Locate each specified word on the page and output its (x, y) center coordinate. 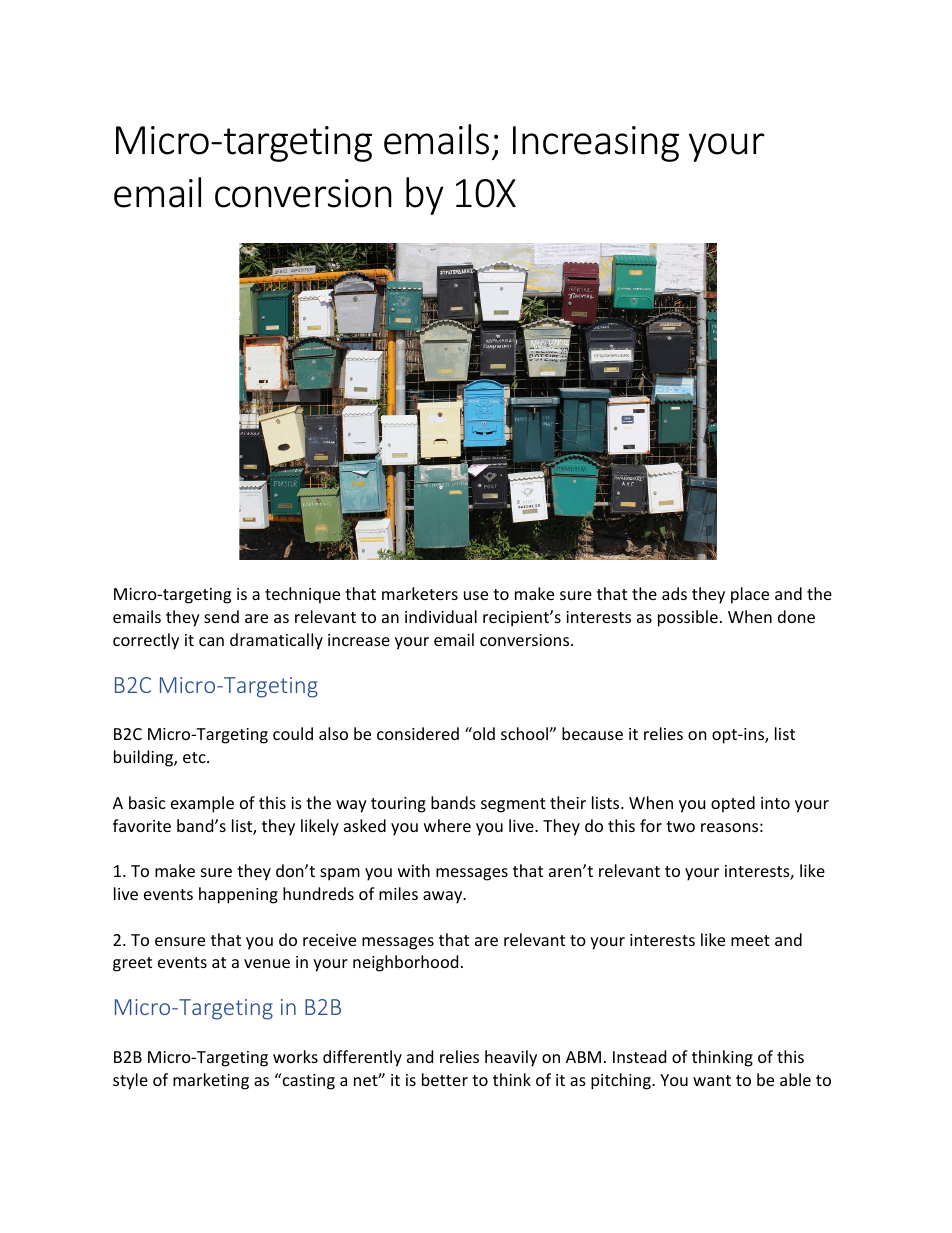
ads (674, 593)
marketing (211, 1081)
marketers (420, 593)
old (483, 733)
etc (195, 757)
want (712, 1080)
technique (302, 595)
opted (733, 804)
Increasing (596, 144)
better (445, 1079)
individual (441, 616)
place (750, 595)
